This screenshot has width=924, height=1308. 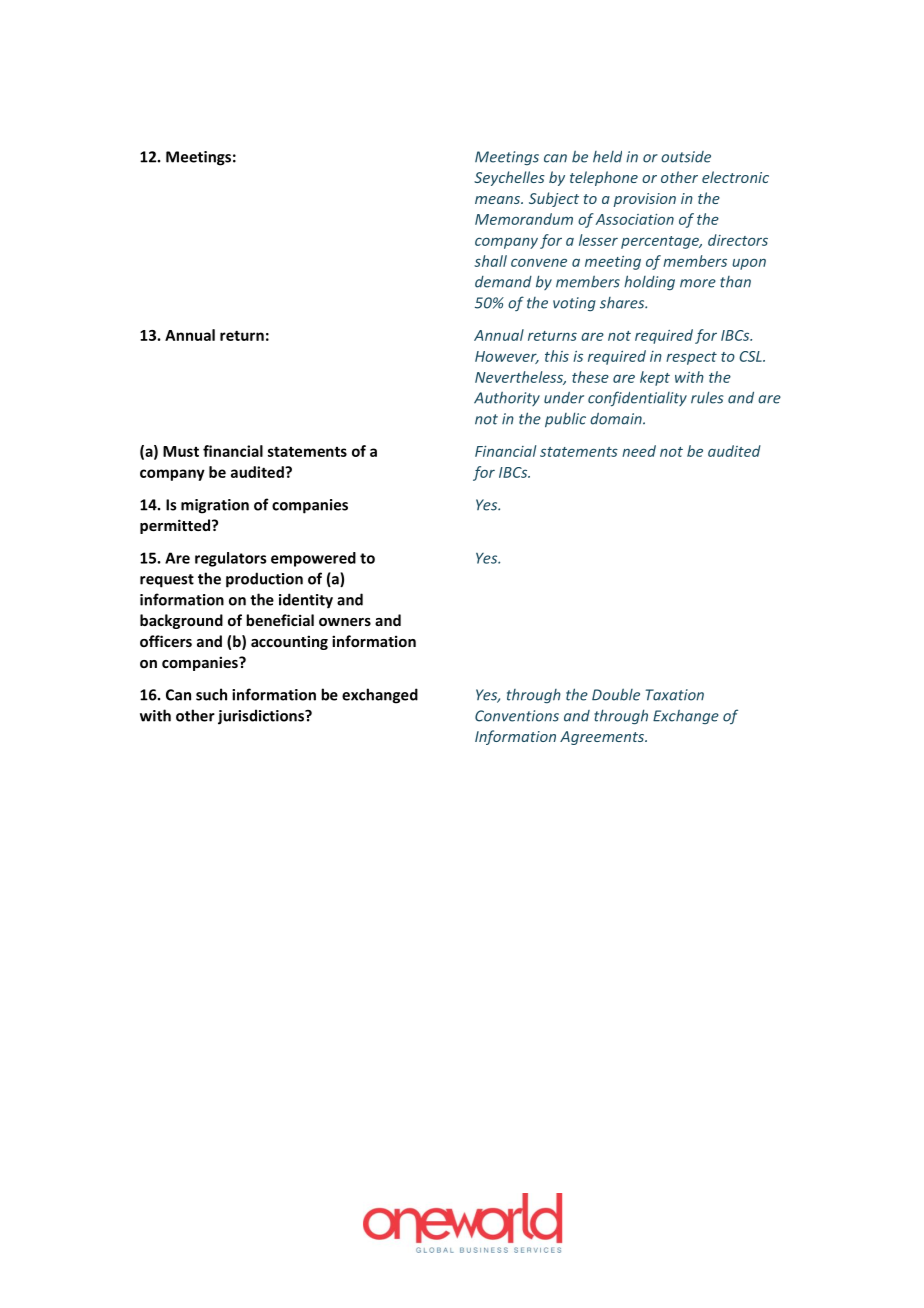 What do you see at coordinates (503, 282) in the screenshot?
I see `demand` at bounding box center [503, 282].
